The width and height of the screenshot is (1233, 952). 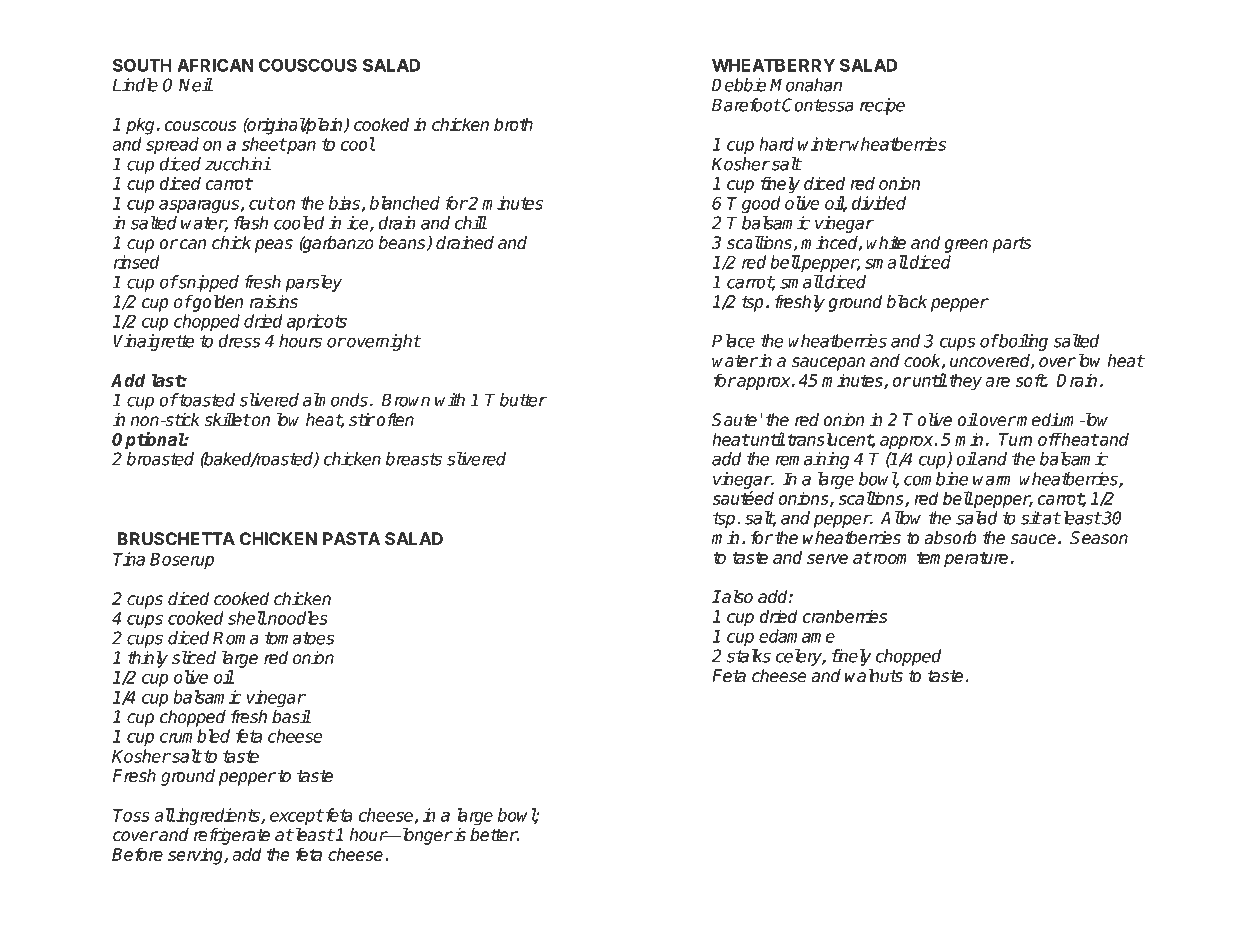 What do you see at coordinates (749, 656) in the screenshot?
I see `stalks` at bounding box center [749, 656].
